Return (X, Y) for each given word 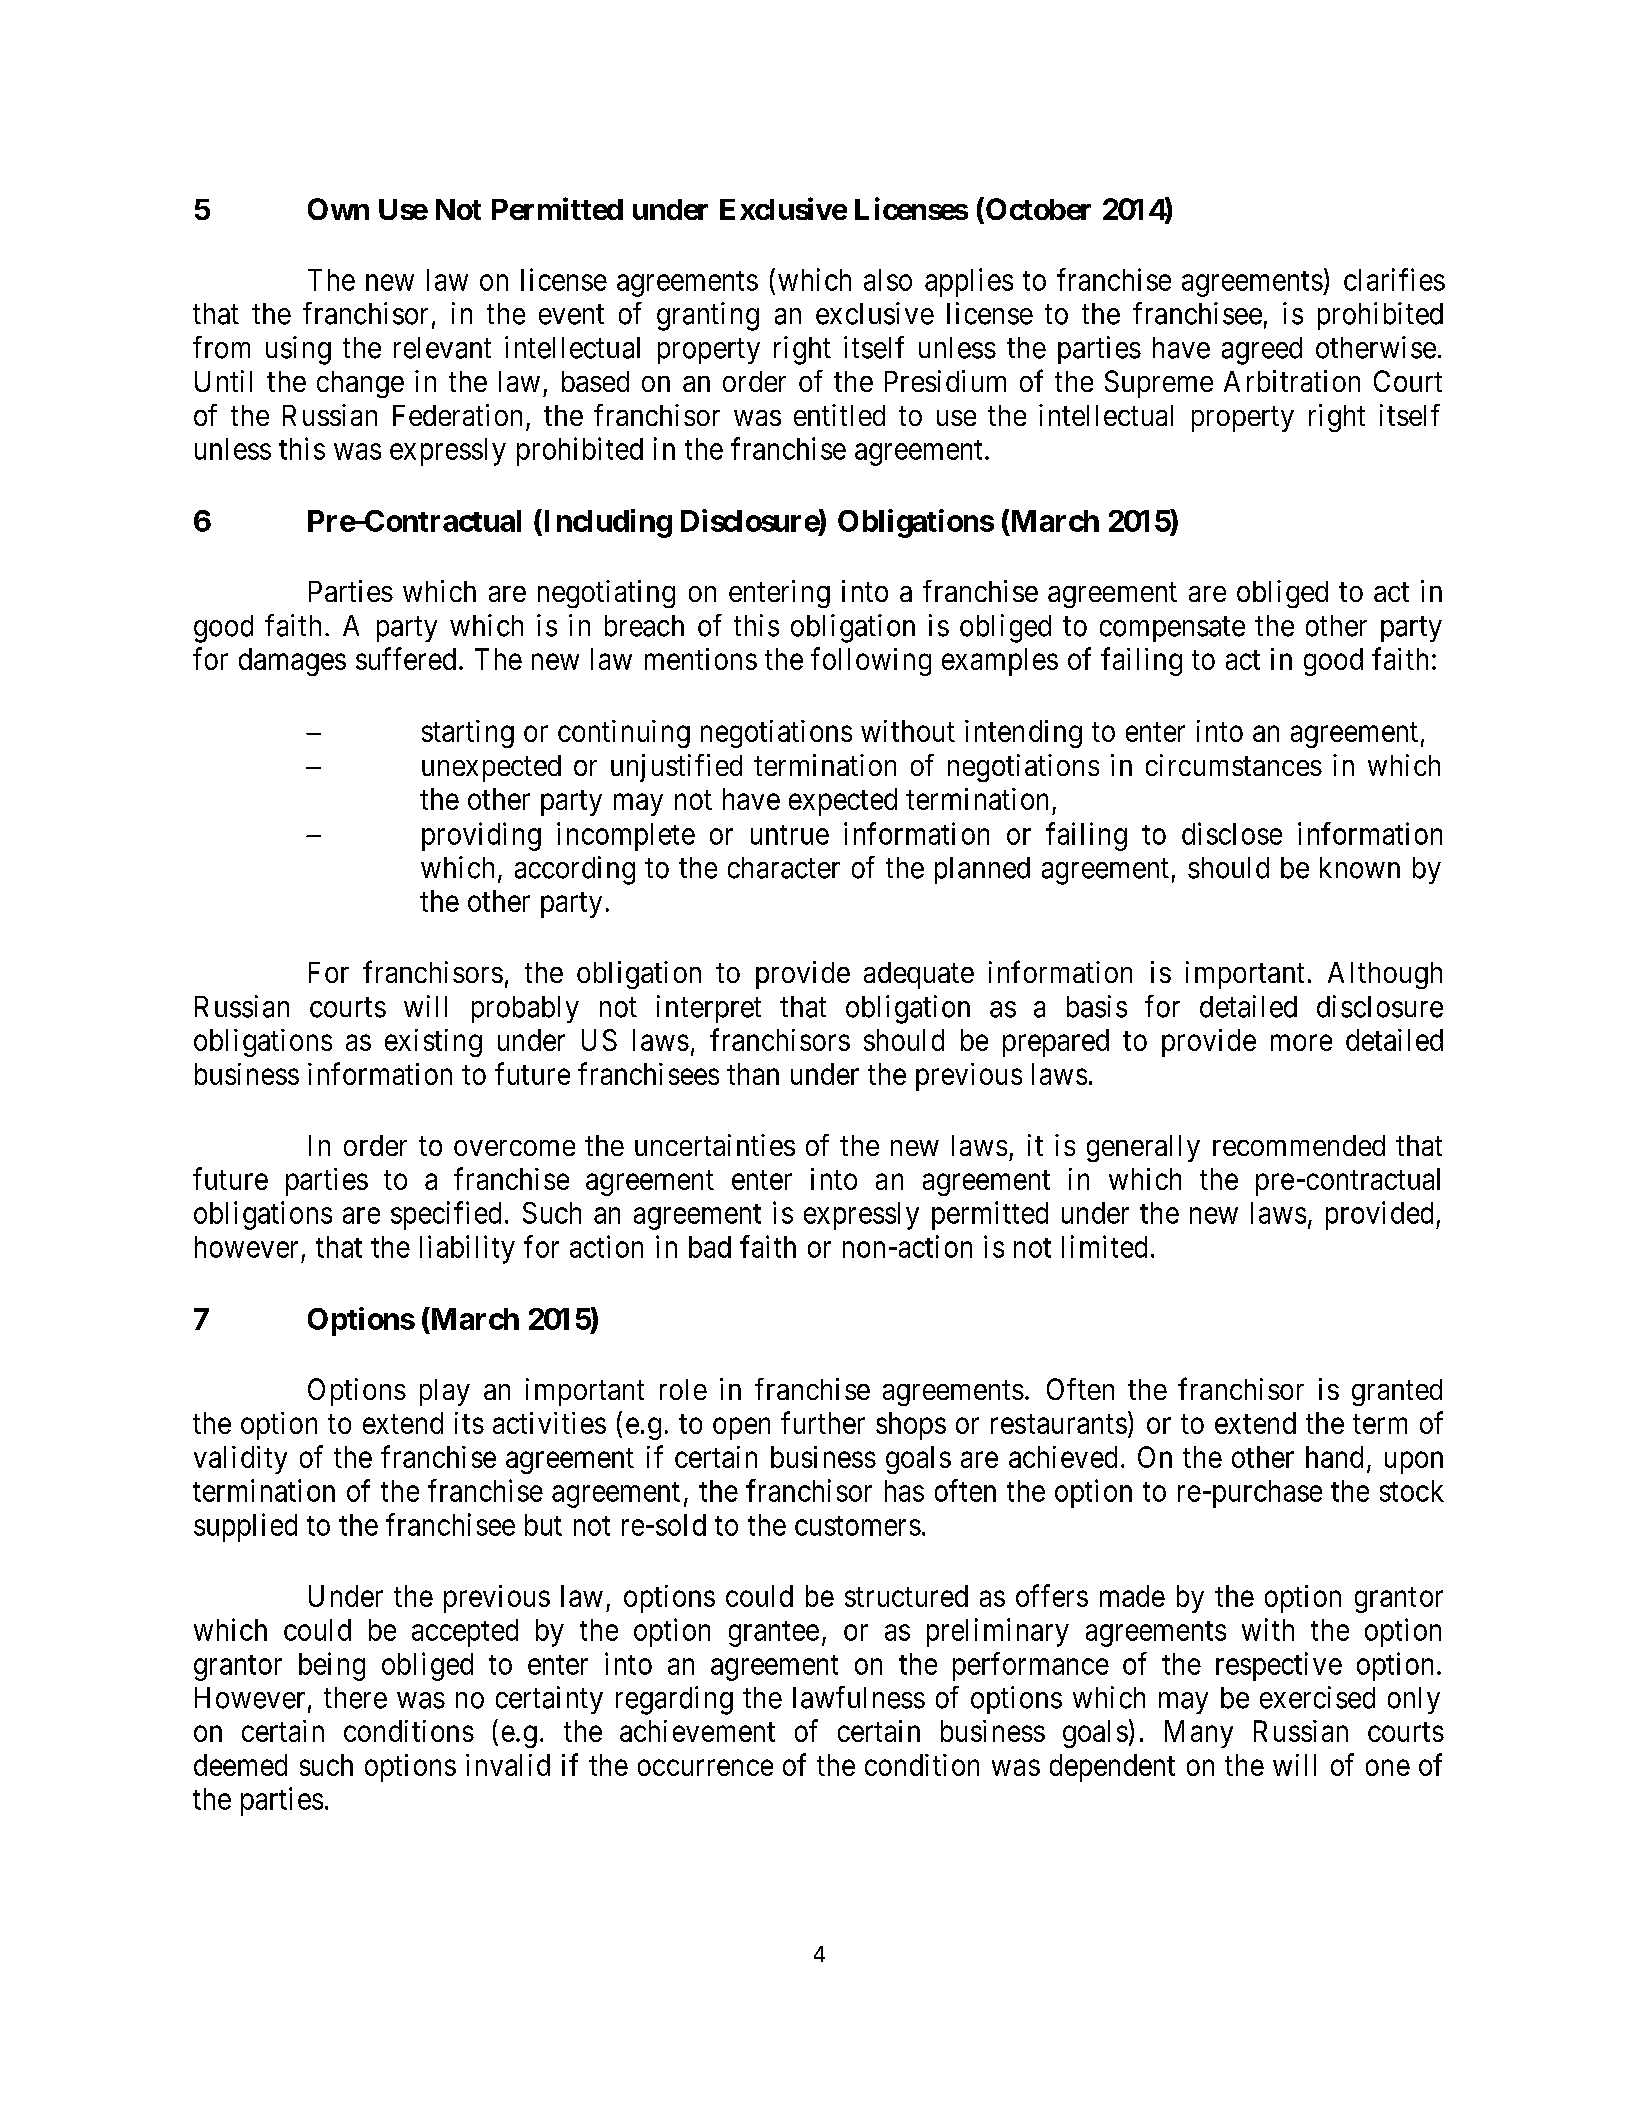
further (823, 1422)
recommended (1299, 1145)
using (298, 350)
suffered (406, 658)
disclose (1232, 833)
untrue (790, 835)
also (888, 280)
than (753, 1074)
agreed (1262, 351)
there (355, 1698)
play (445, 1392)
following (871, 661)
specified (446, 1215)
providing (481, 836)
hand (1334, 1457)
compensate (1172, 629)
